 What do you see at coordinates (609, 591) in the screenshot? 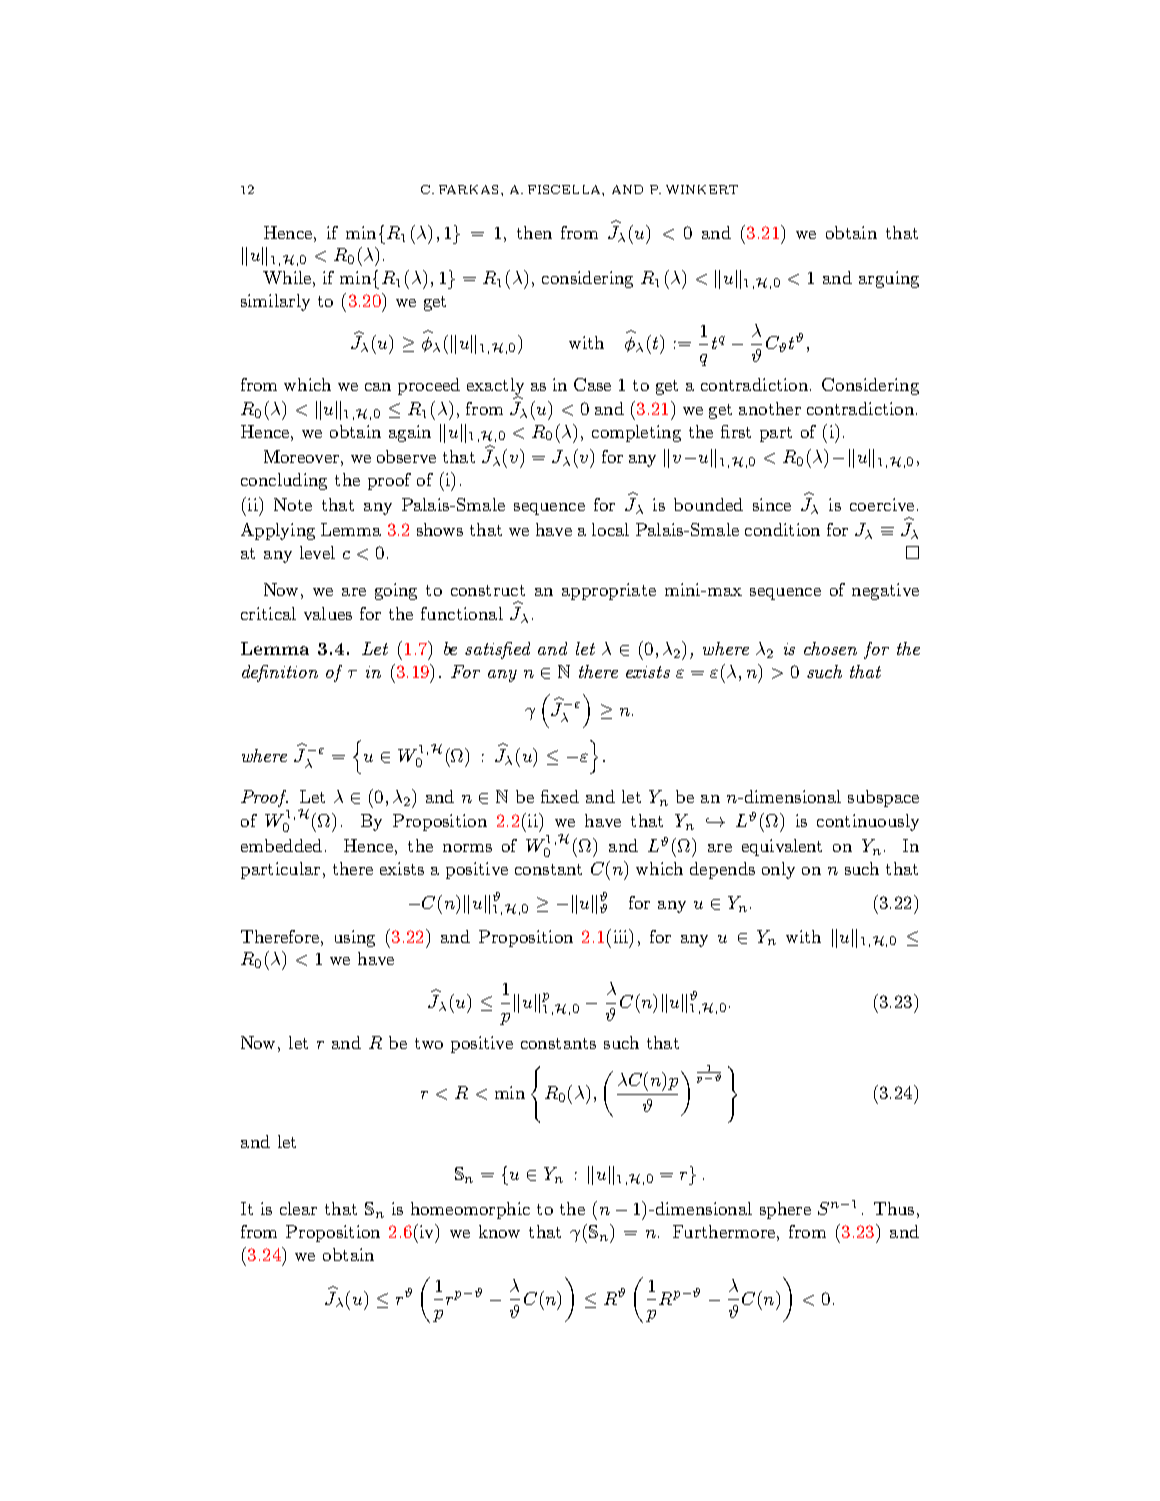
I see `appropriate` at bounding box center [609, 591].
